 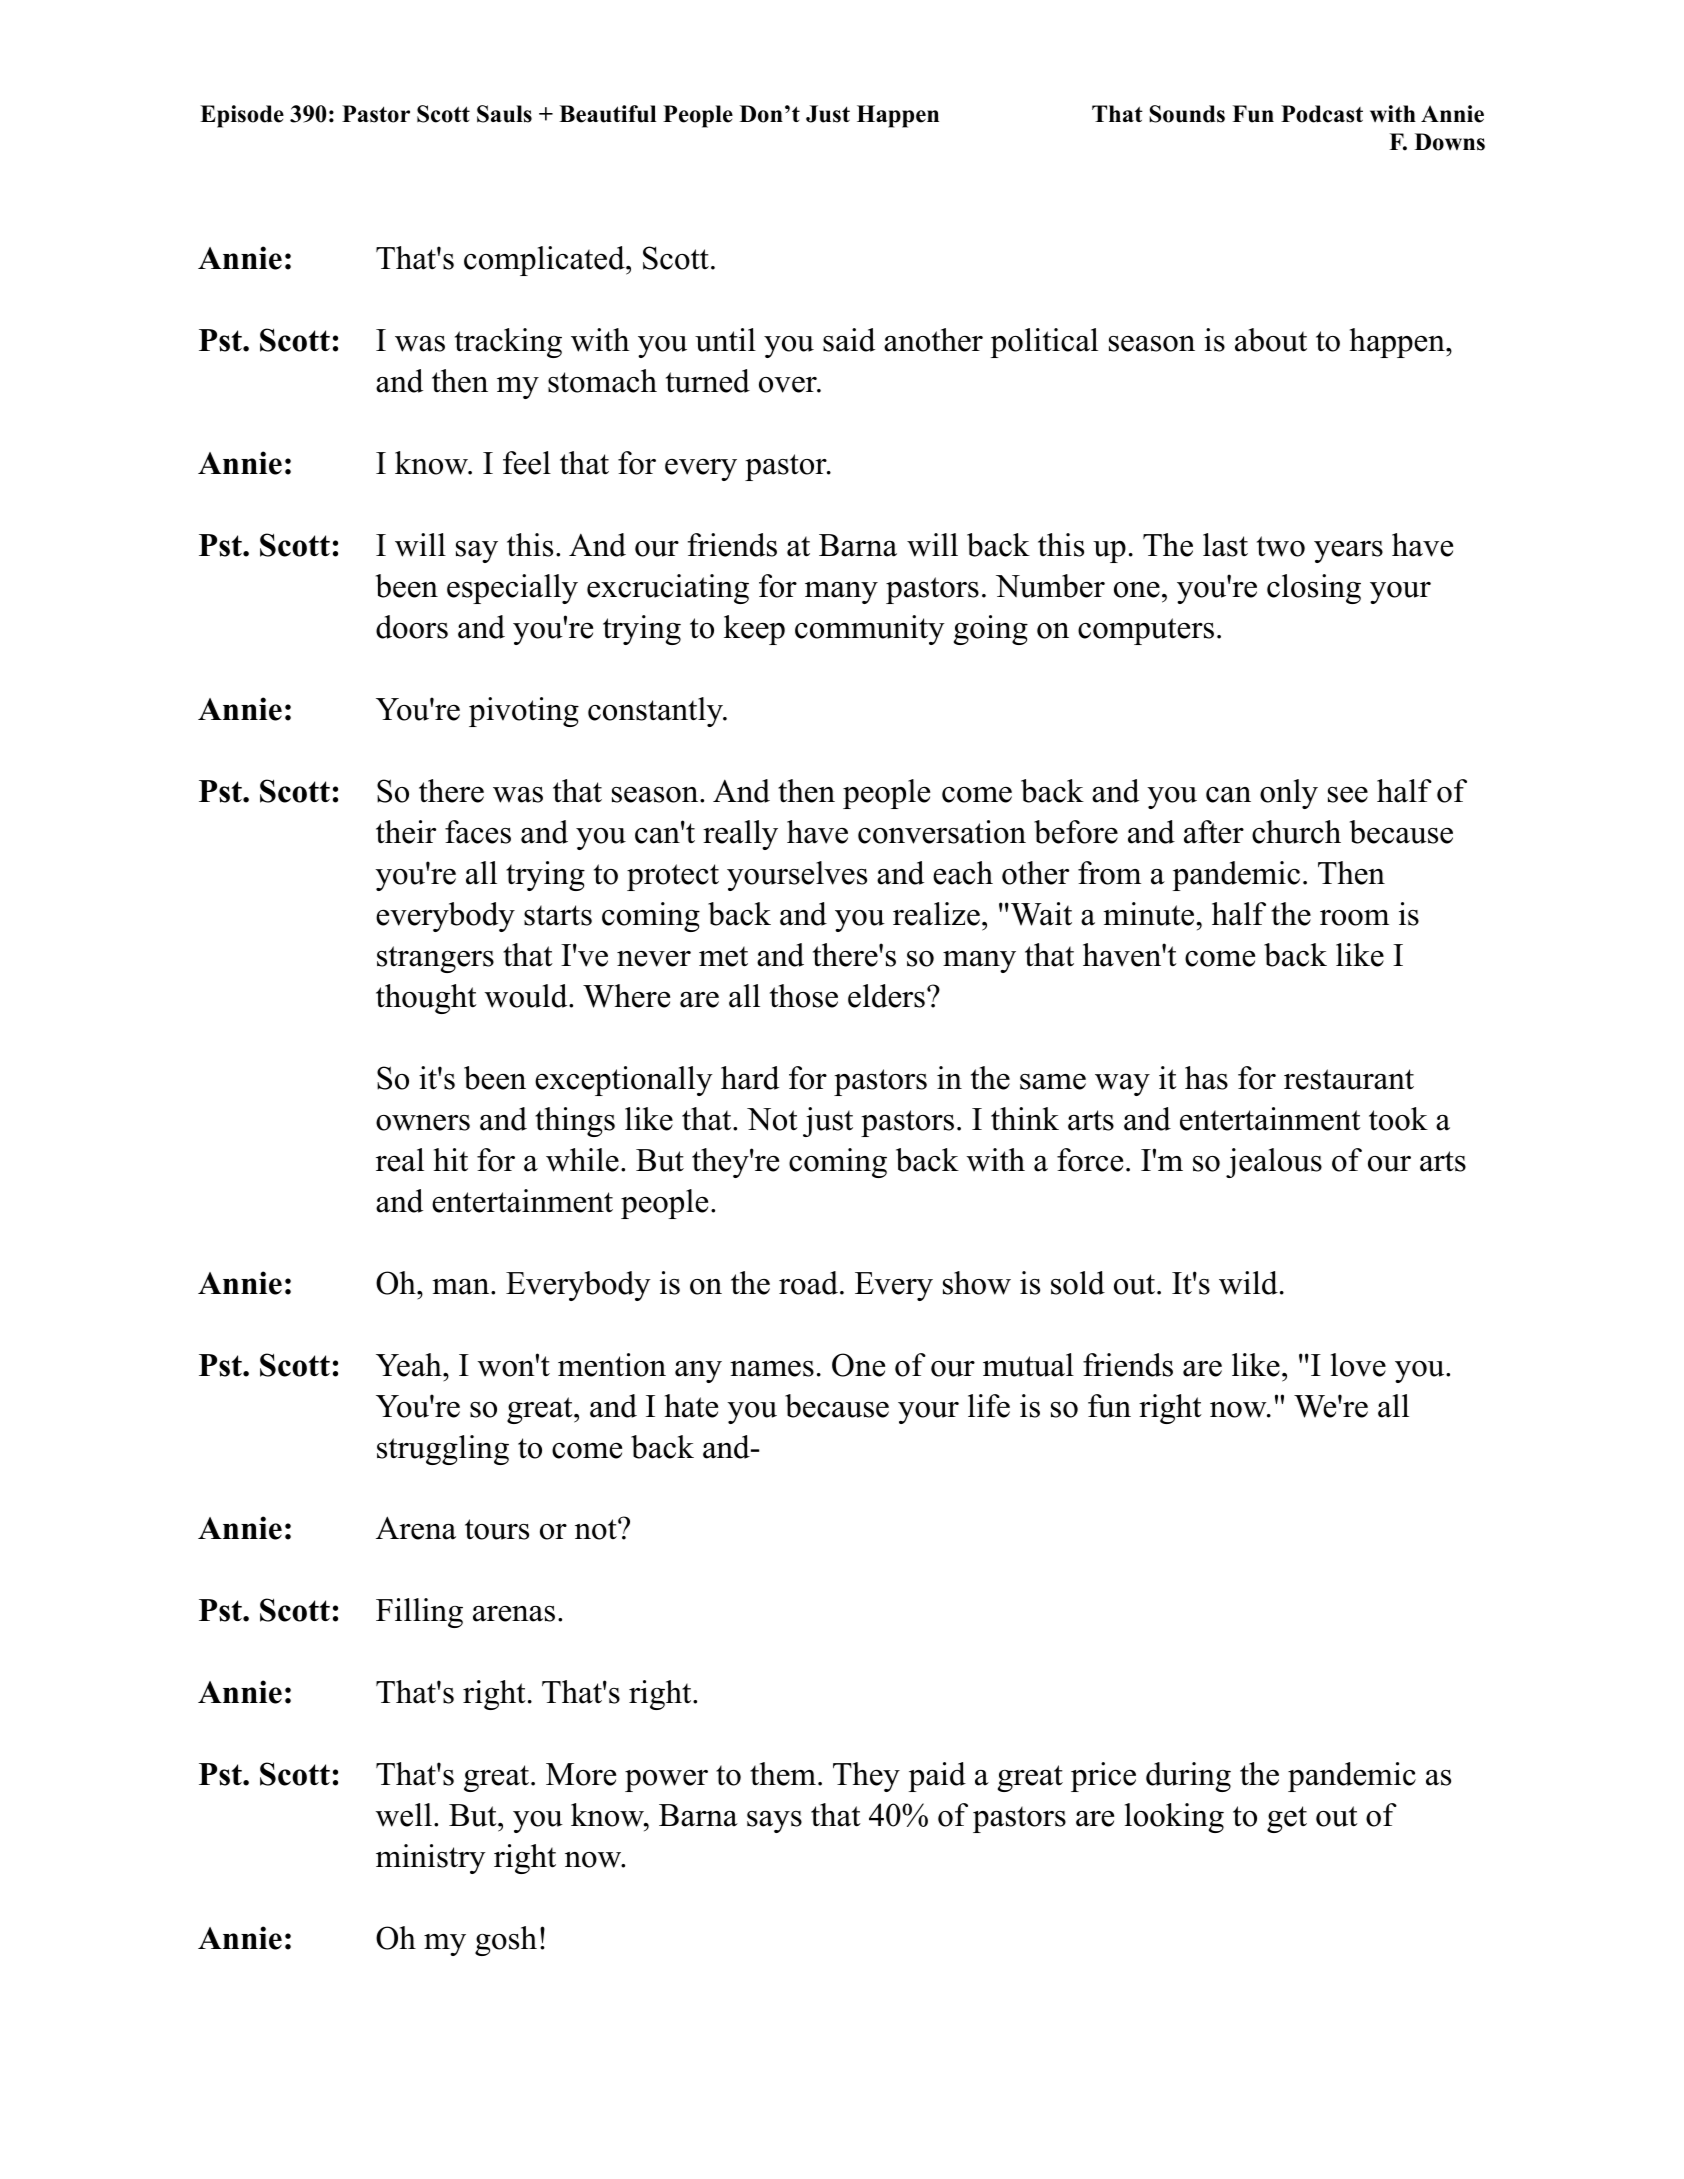 I want to click on says, so click(x=774, y=1822).
